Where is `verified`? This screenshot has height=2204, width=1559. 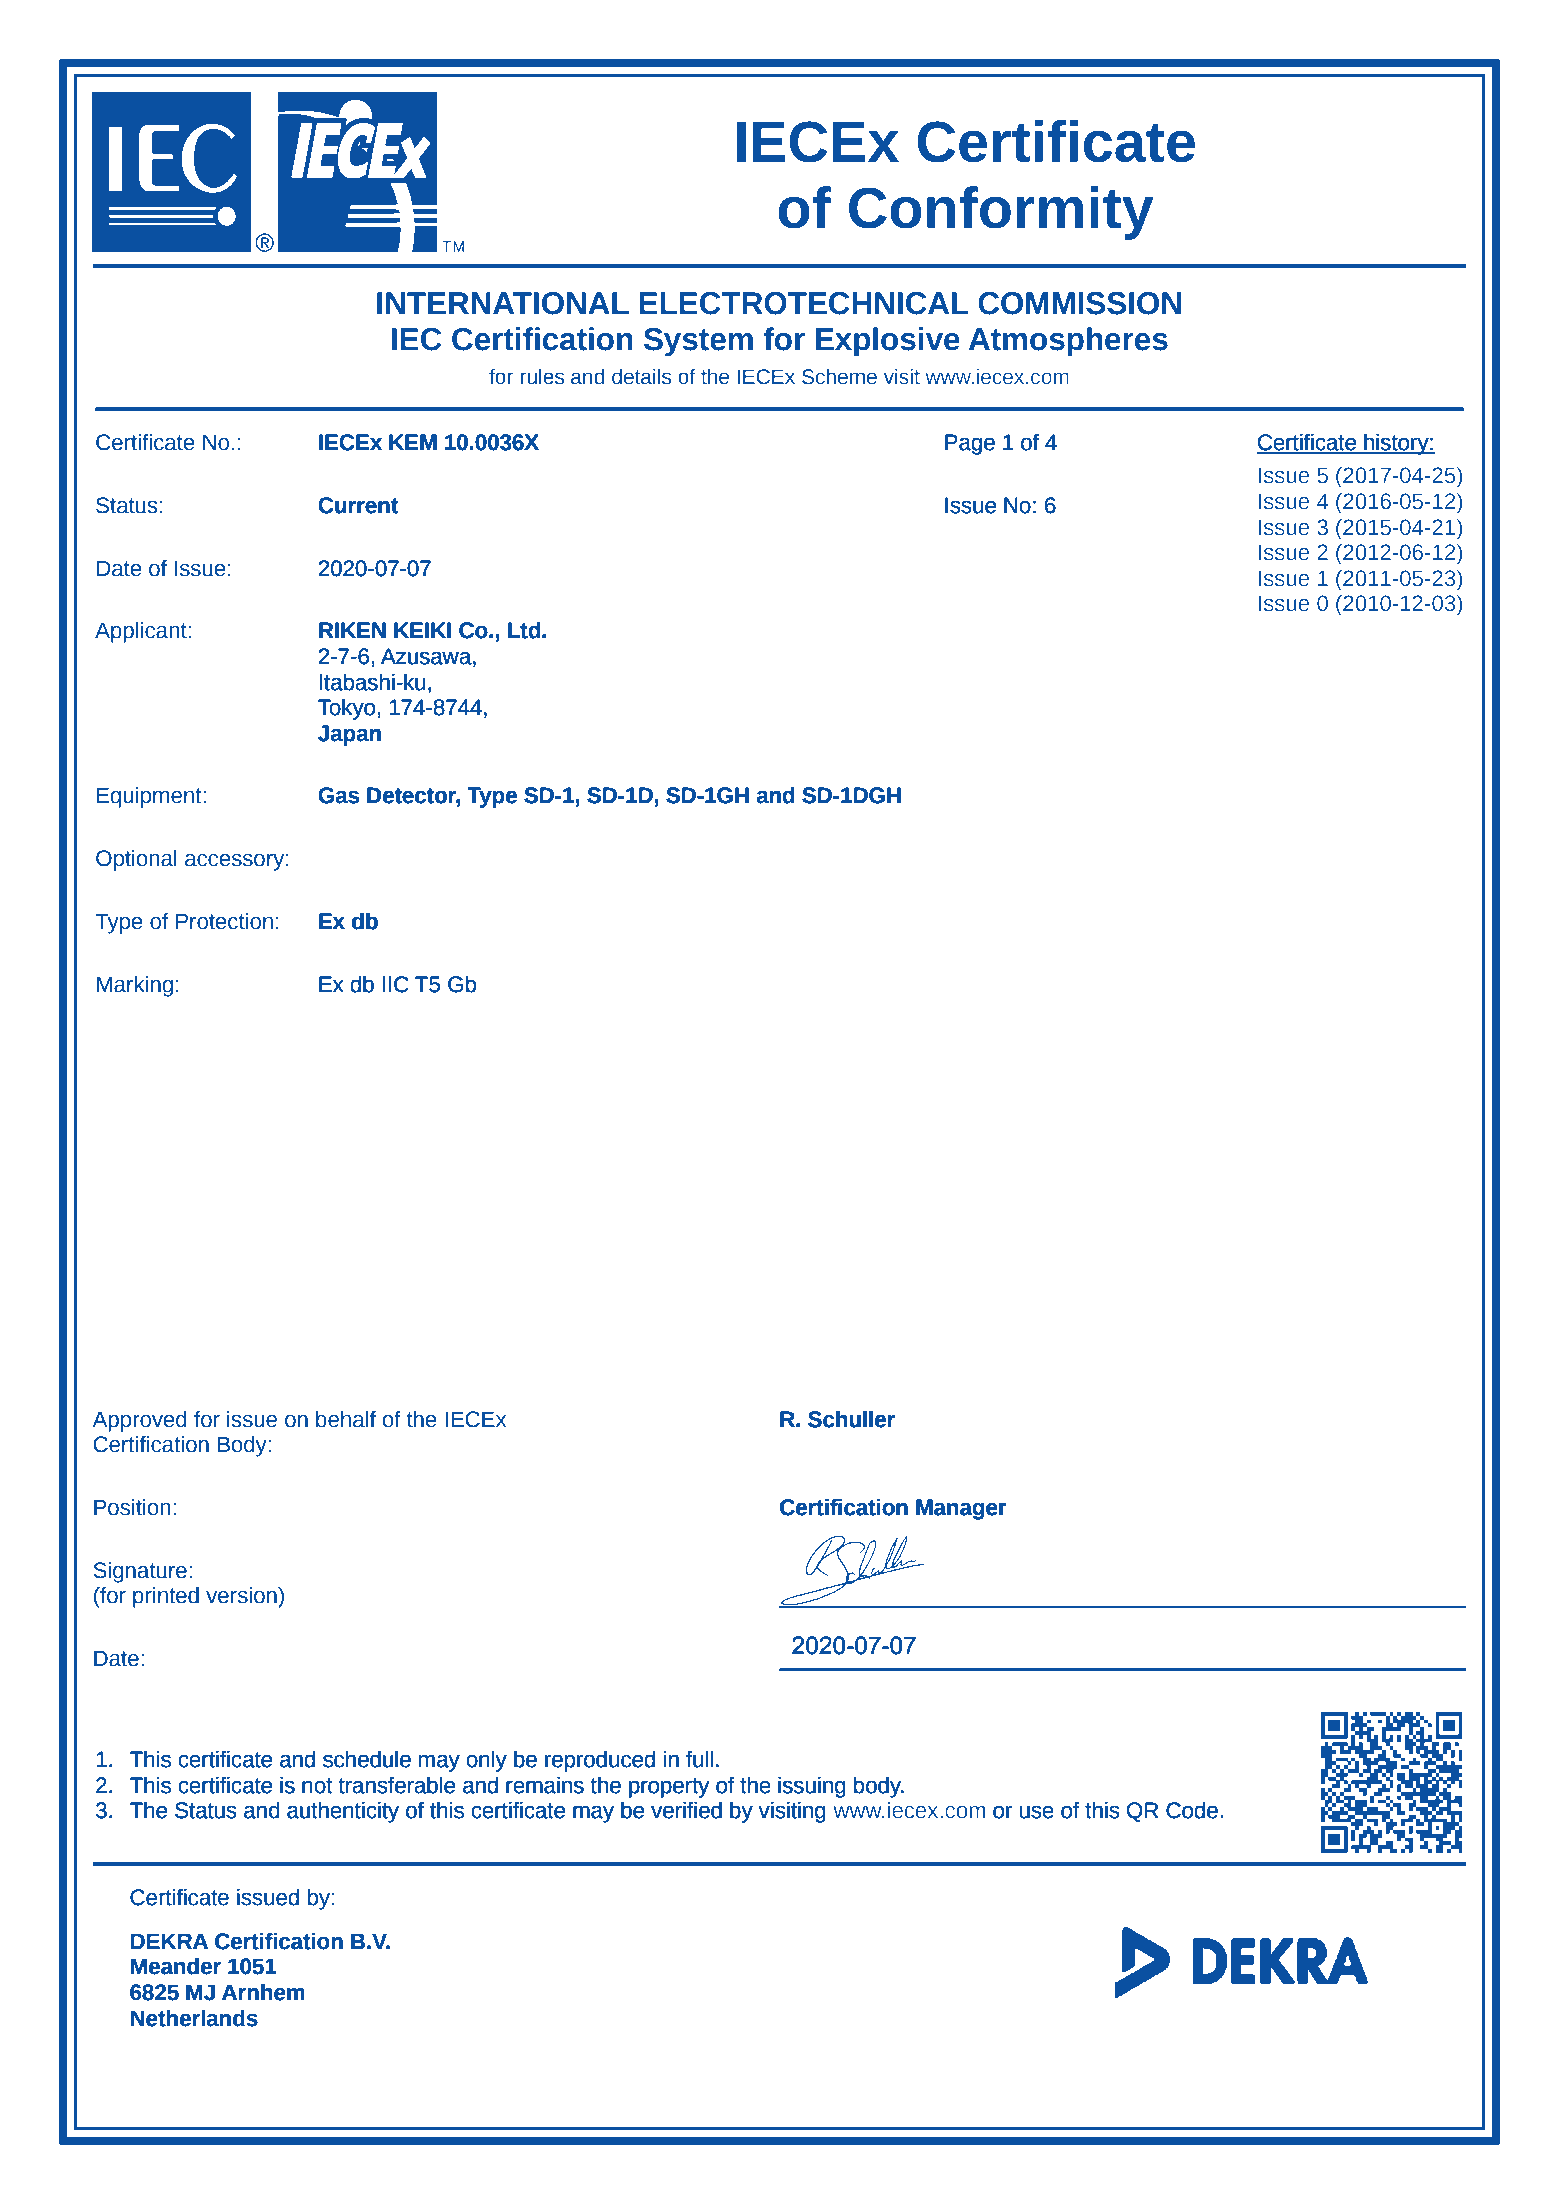
verified is located at coordinates (686, 1810).
